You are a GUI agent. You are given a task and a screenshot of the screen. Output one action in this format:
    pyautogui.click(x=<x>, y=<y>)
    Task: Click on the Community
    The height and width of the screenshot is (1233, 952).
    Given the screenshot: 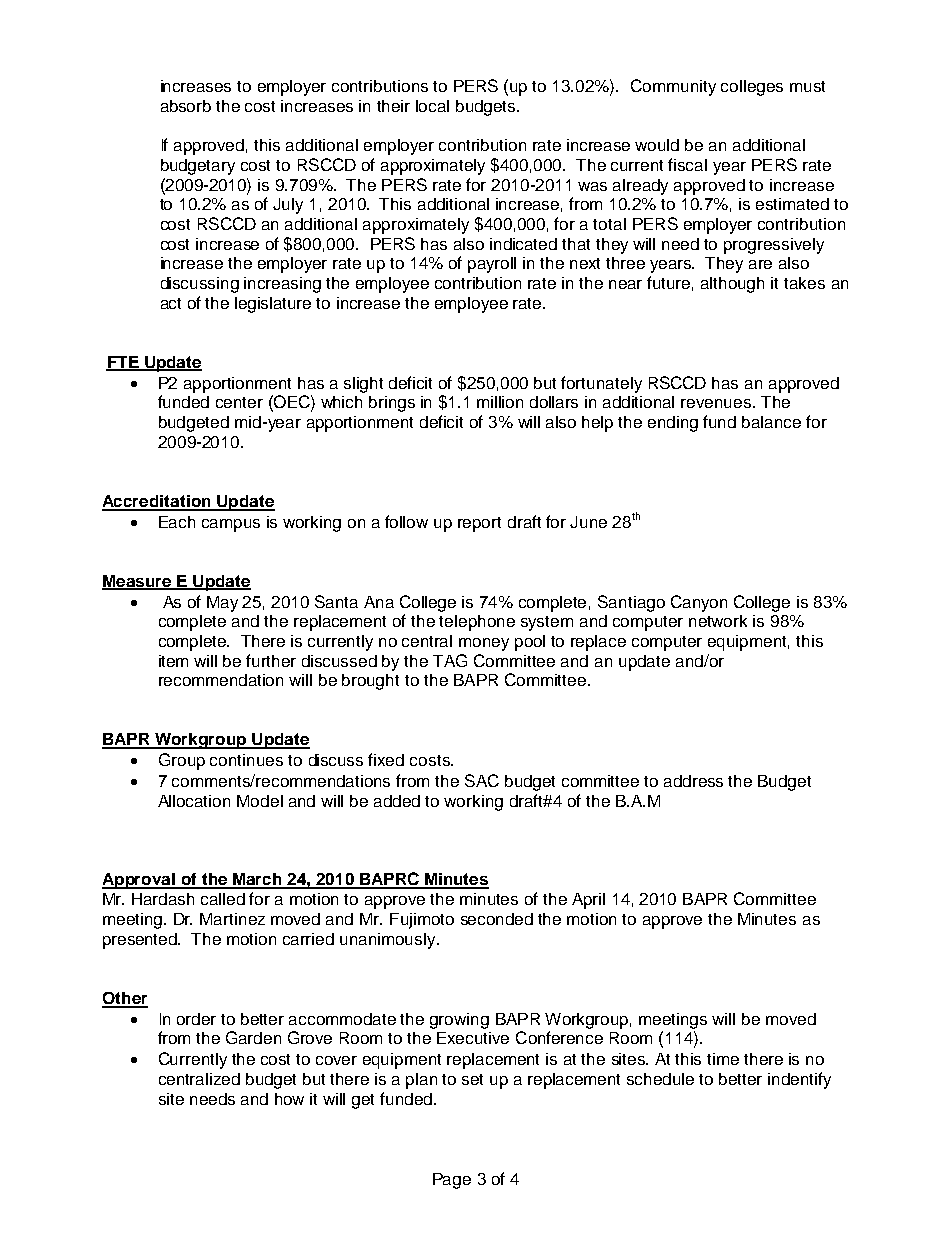 What is the action you would take?
    pyautogui.click(x=673, y=87)
